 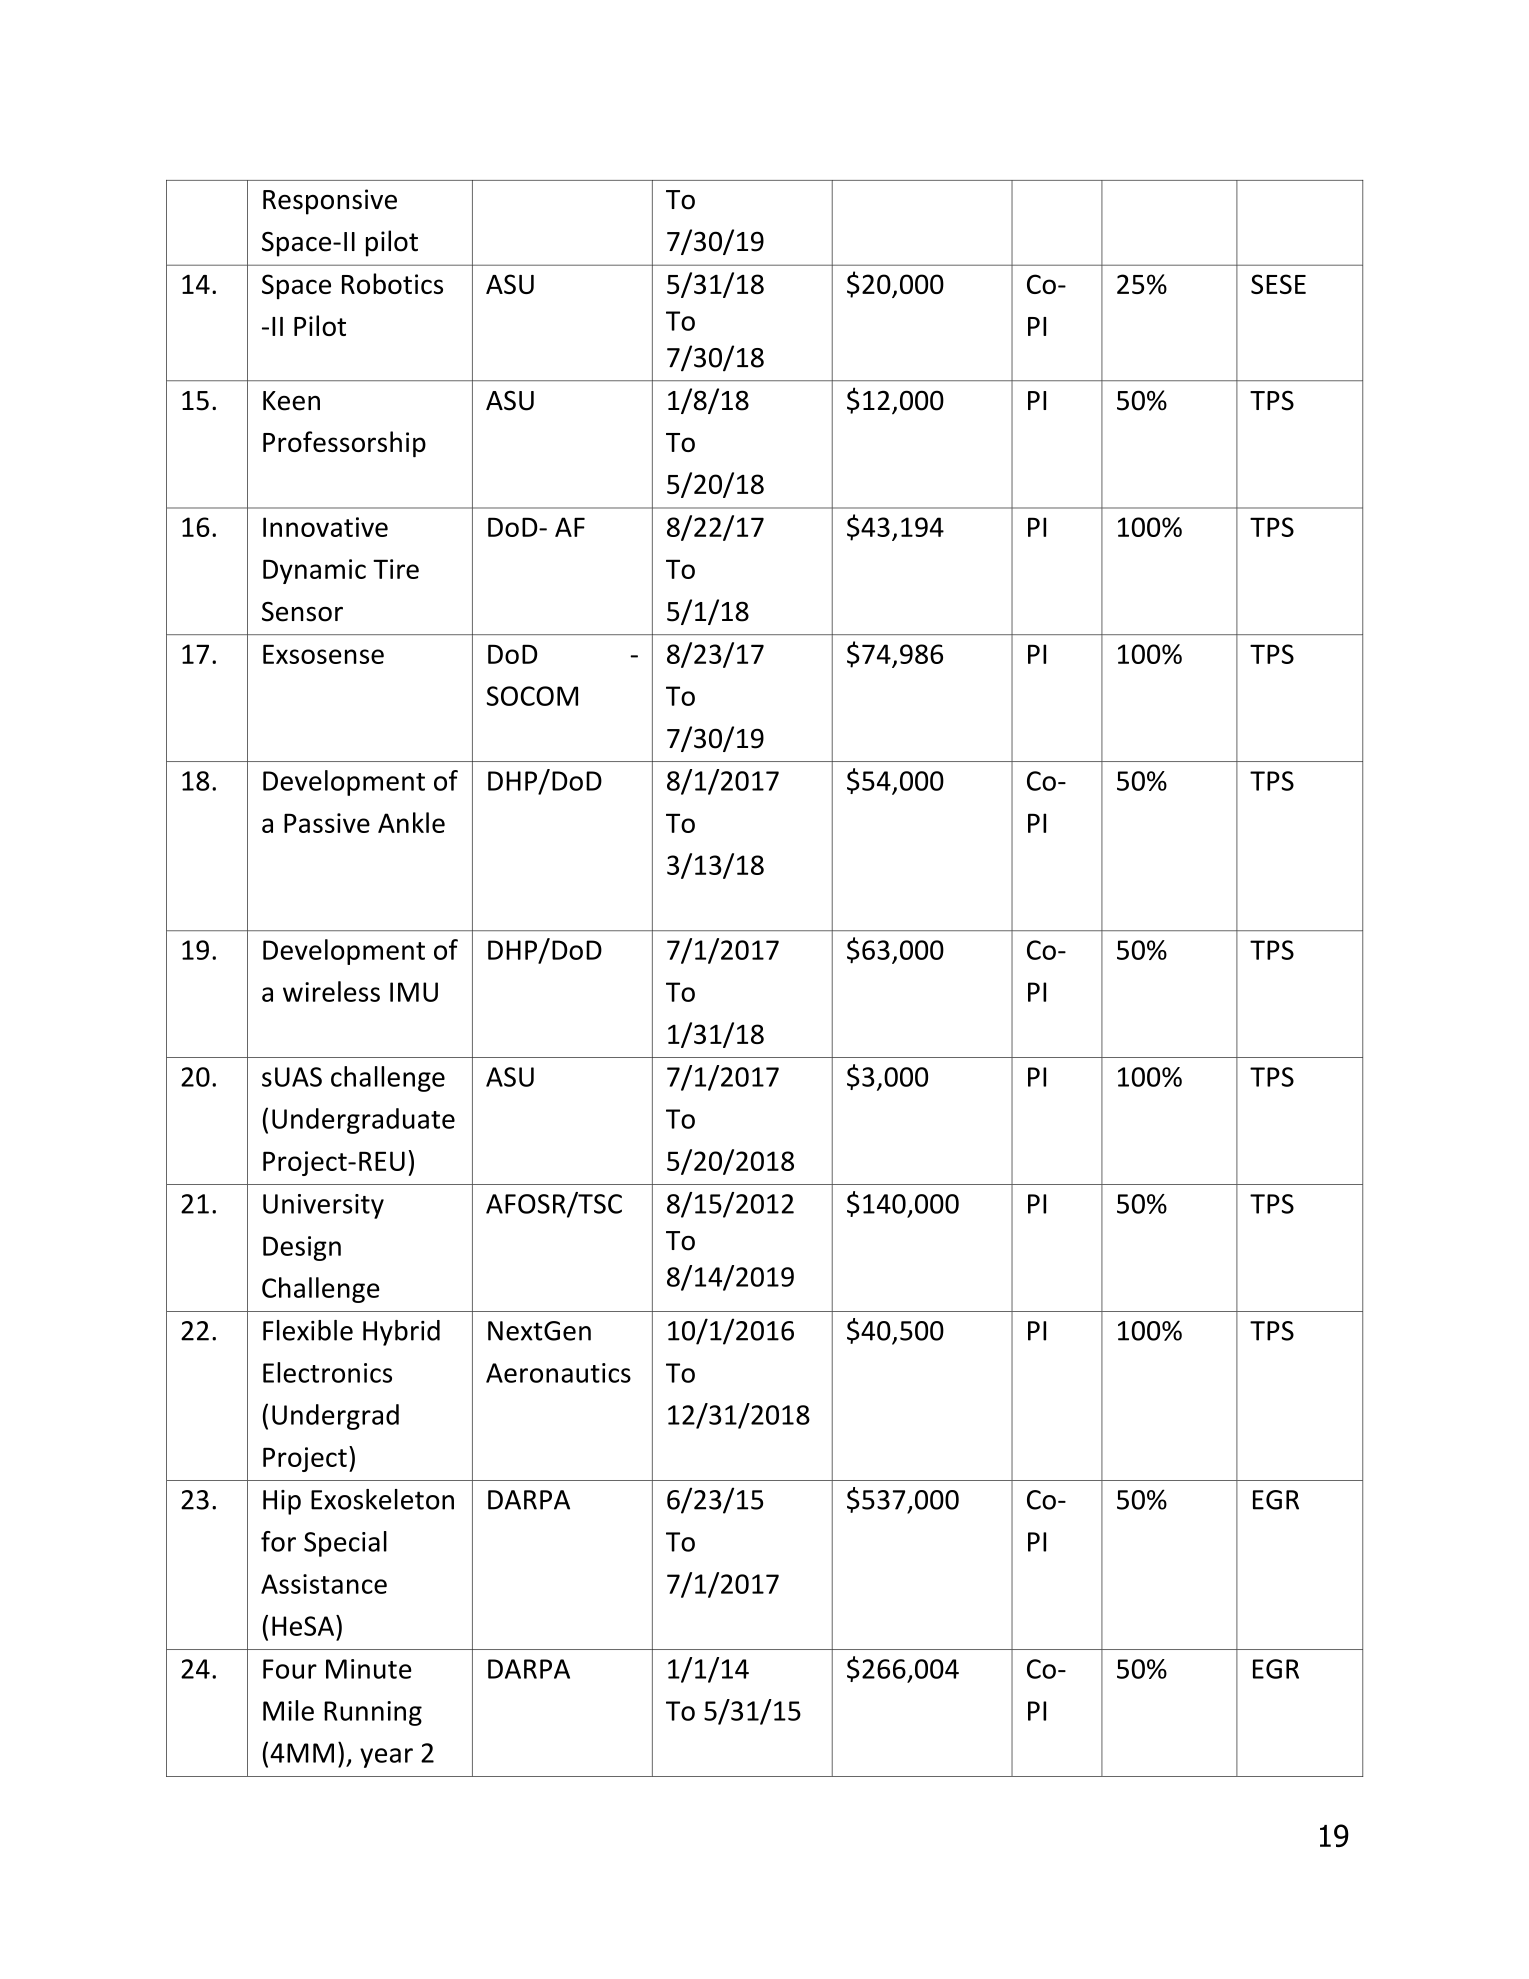 What do you see at coordinates (392, 283) in the document?
I see `Robotics` at bounding box center [392, 283].
